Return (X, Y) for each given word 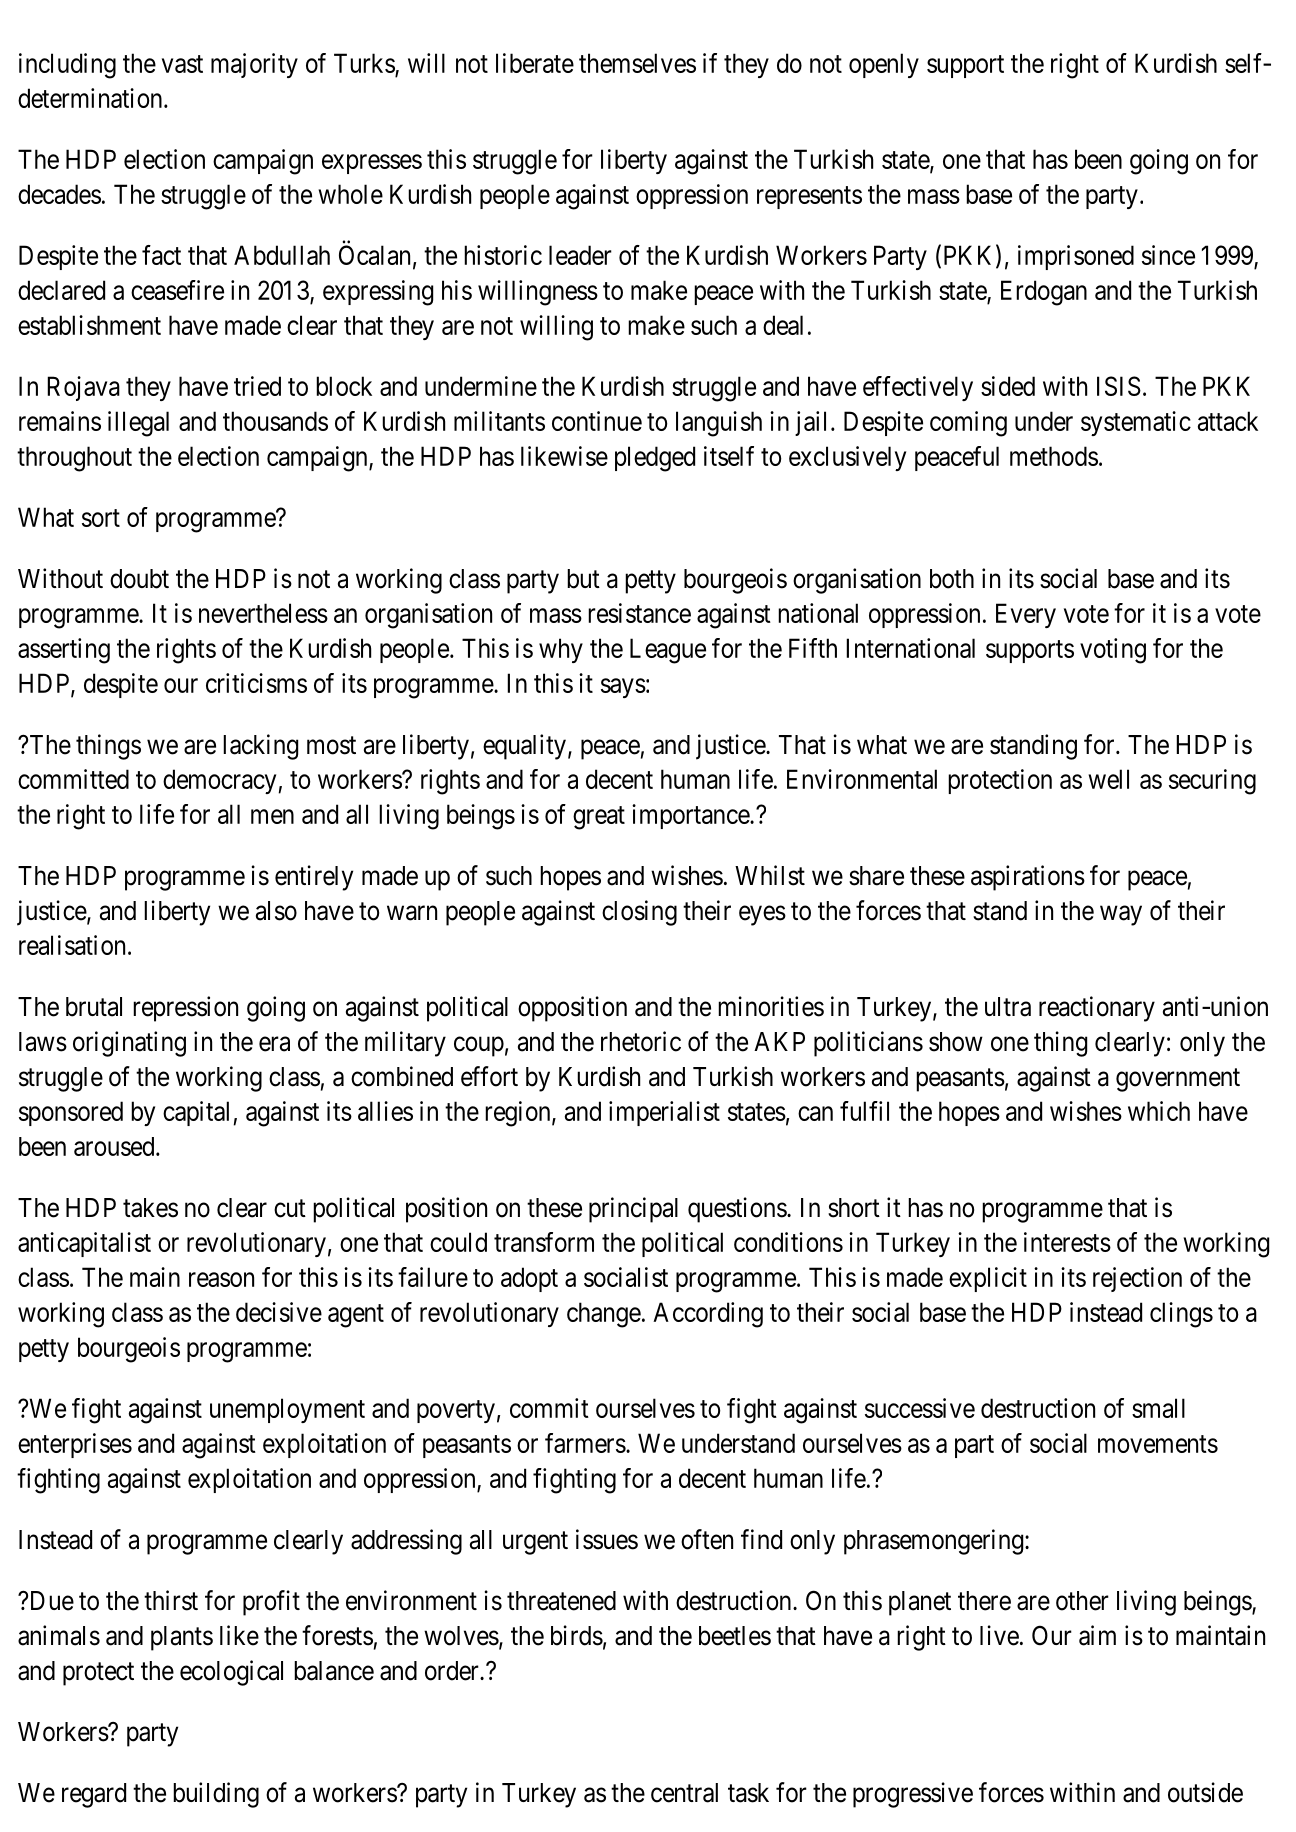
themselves (637, 63)
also (276, 911)
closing (639, 913)
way (1121, 915)
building (216, 1795)
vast (182, 64)
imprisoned (1076, 257)
